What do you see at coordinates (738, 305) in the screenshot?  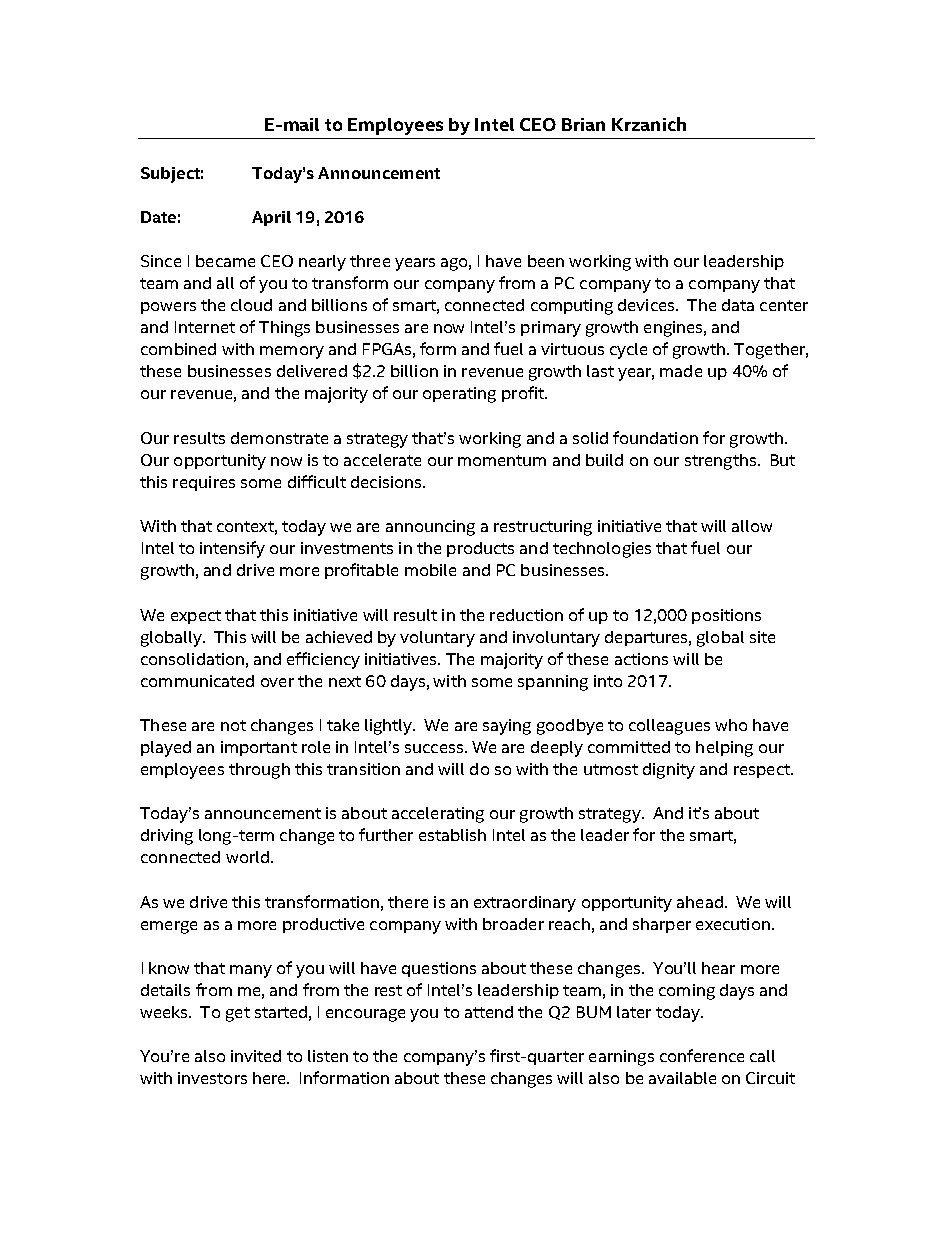 I see `data` at bounding box center [738, 305].
